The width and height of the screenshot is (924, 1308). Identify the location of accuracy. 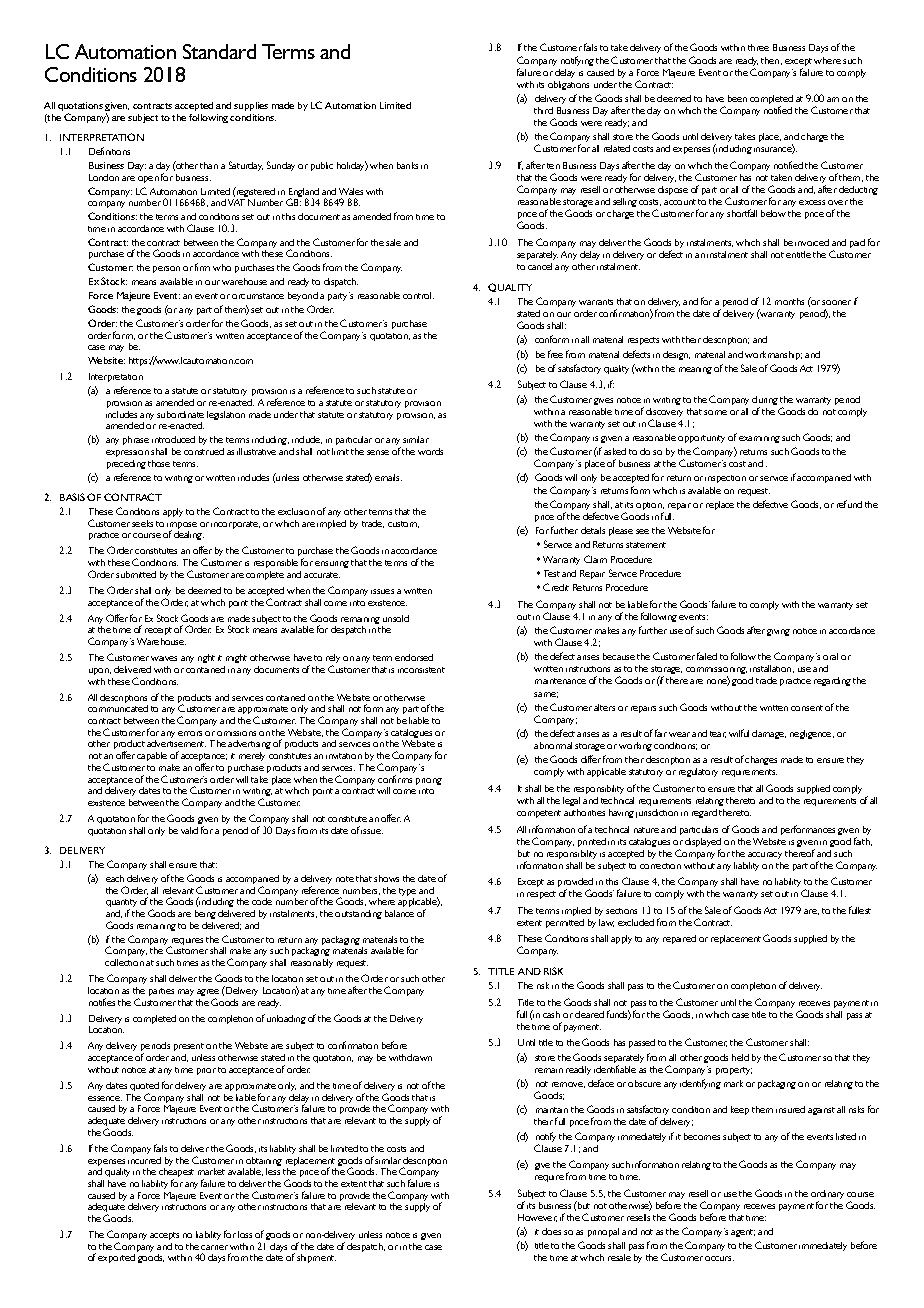
(765, 855).
